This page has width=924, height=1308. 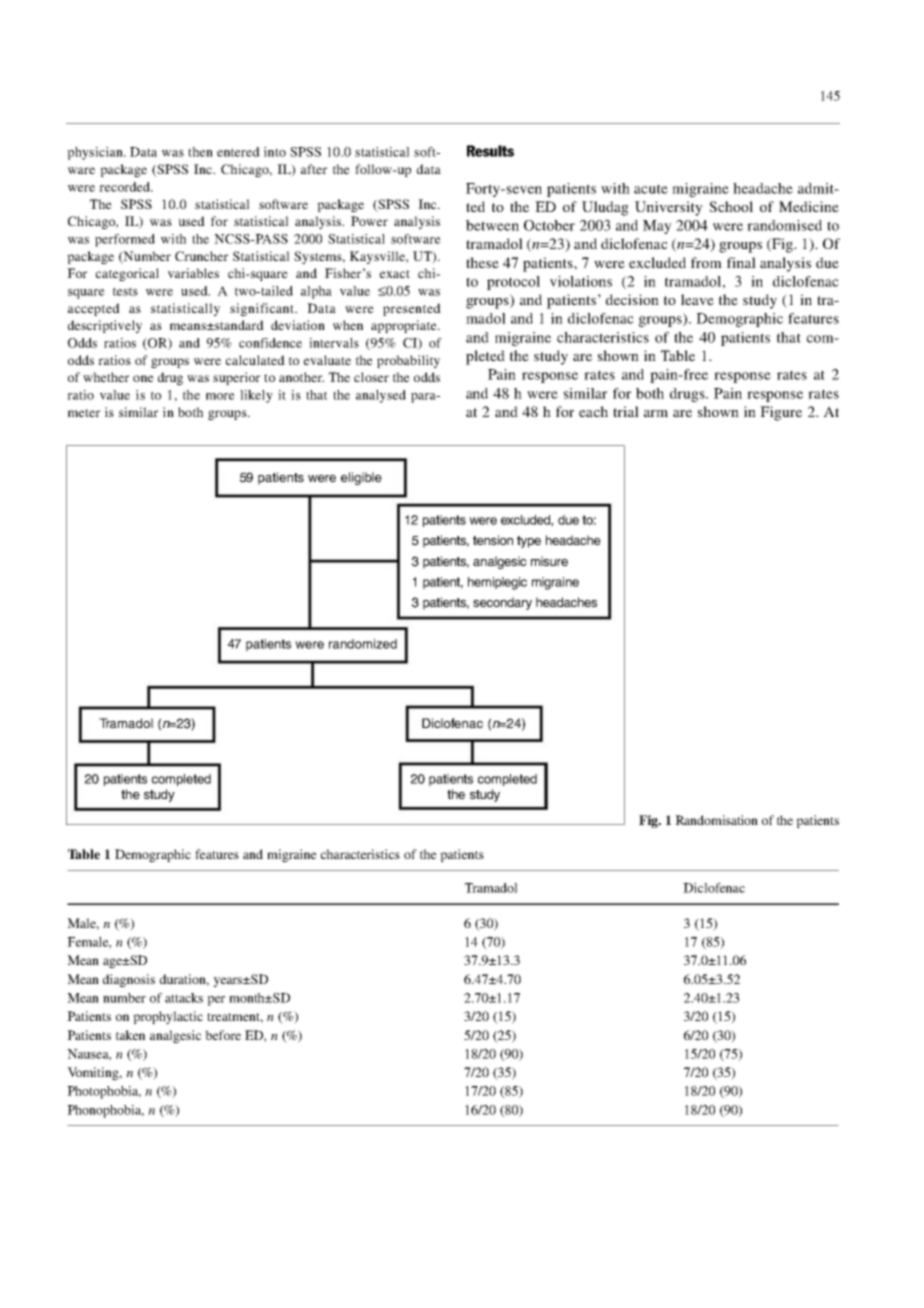 What do you see at coordinates (363, 644) in the page?
I see `randomized` at bounding box center [363, 644].
